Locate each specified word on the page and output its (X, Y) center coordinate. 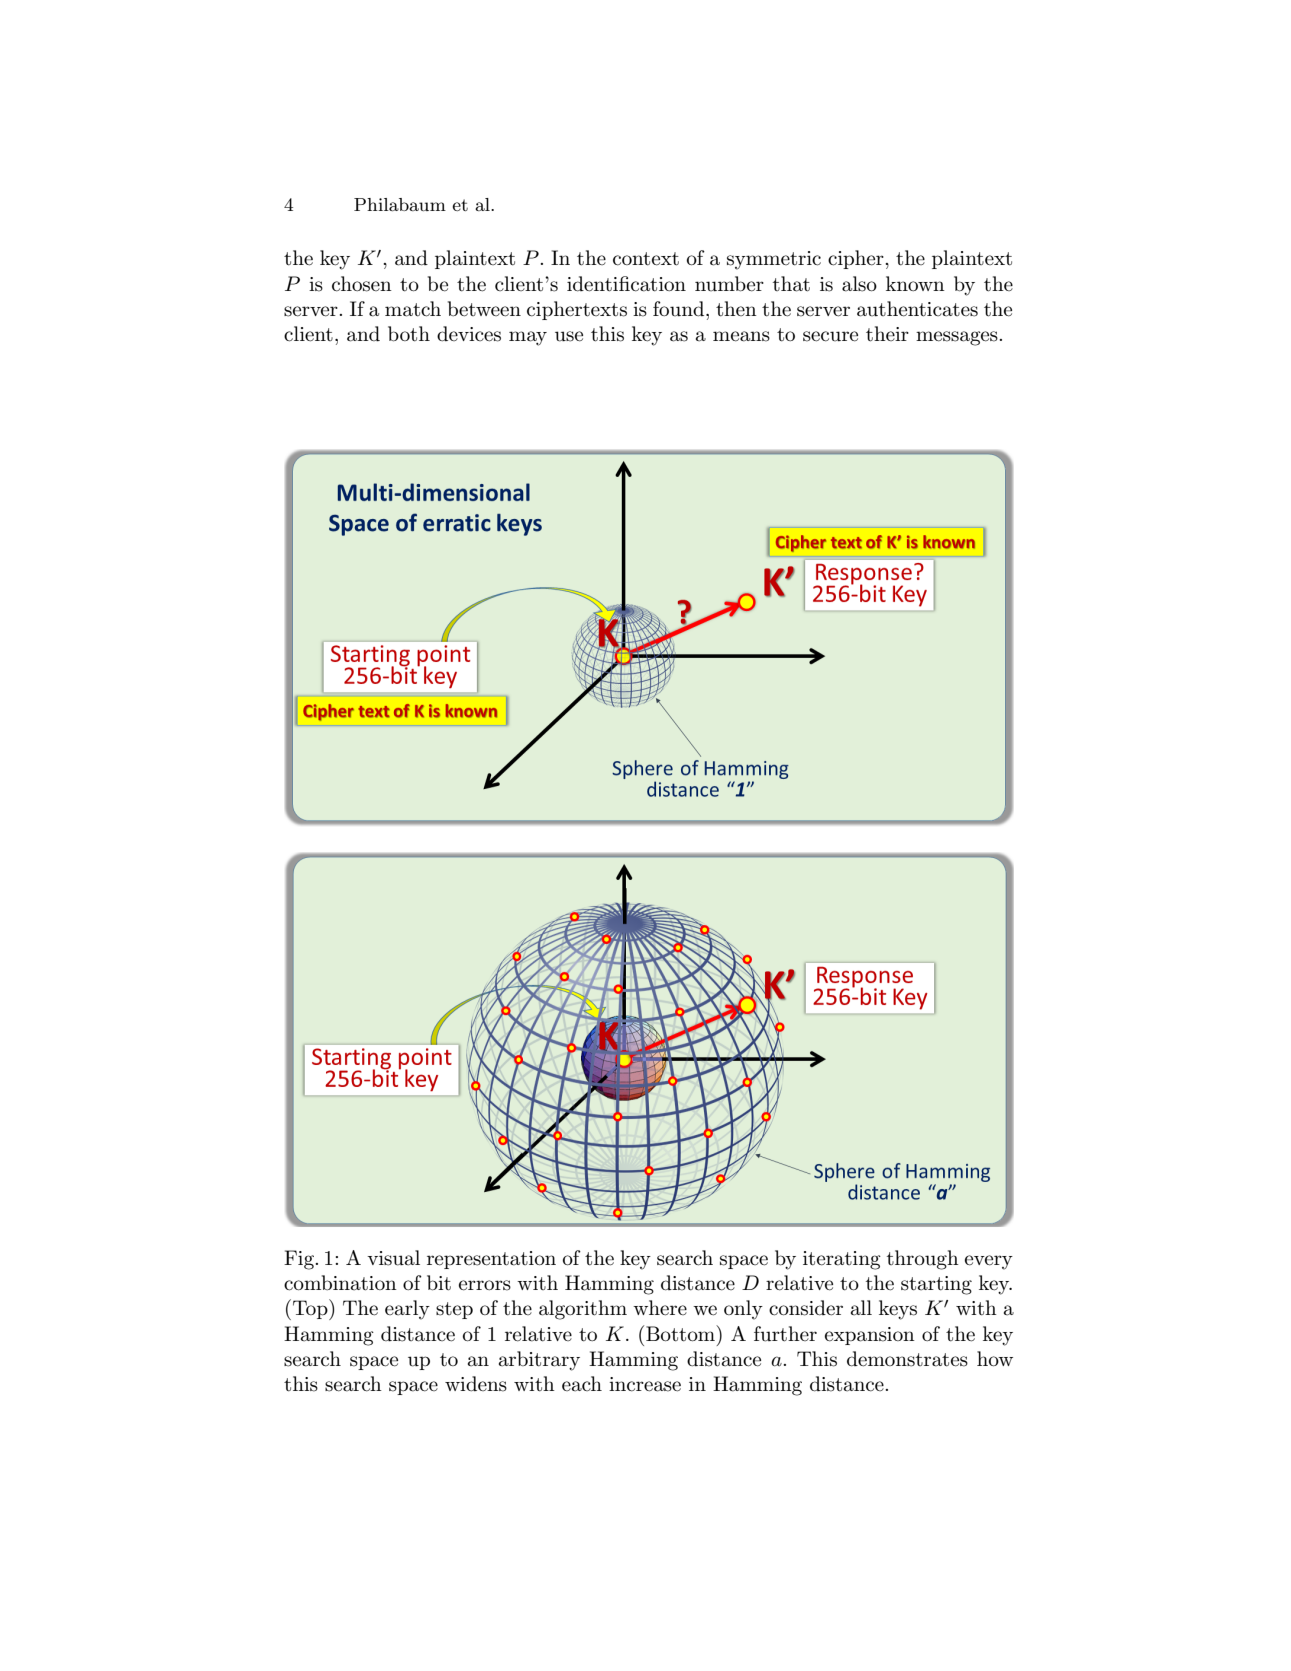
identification (626, 284)
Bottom (681, 1333)
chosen (362, 284)
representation (491, 1260)
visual (393, 1258)
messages (958, 338)
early (407, 1310)
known (915, 283)
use (569, 336)
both (409, 334)
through (923, 1260)
